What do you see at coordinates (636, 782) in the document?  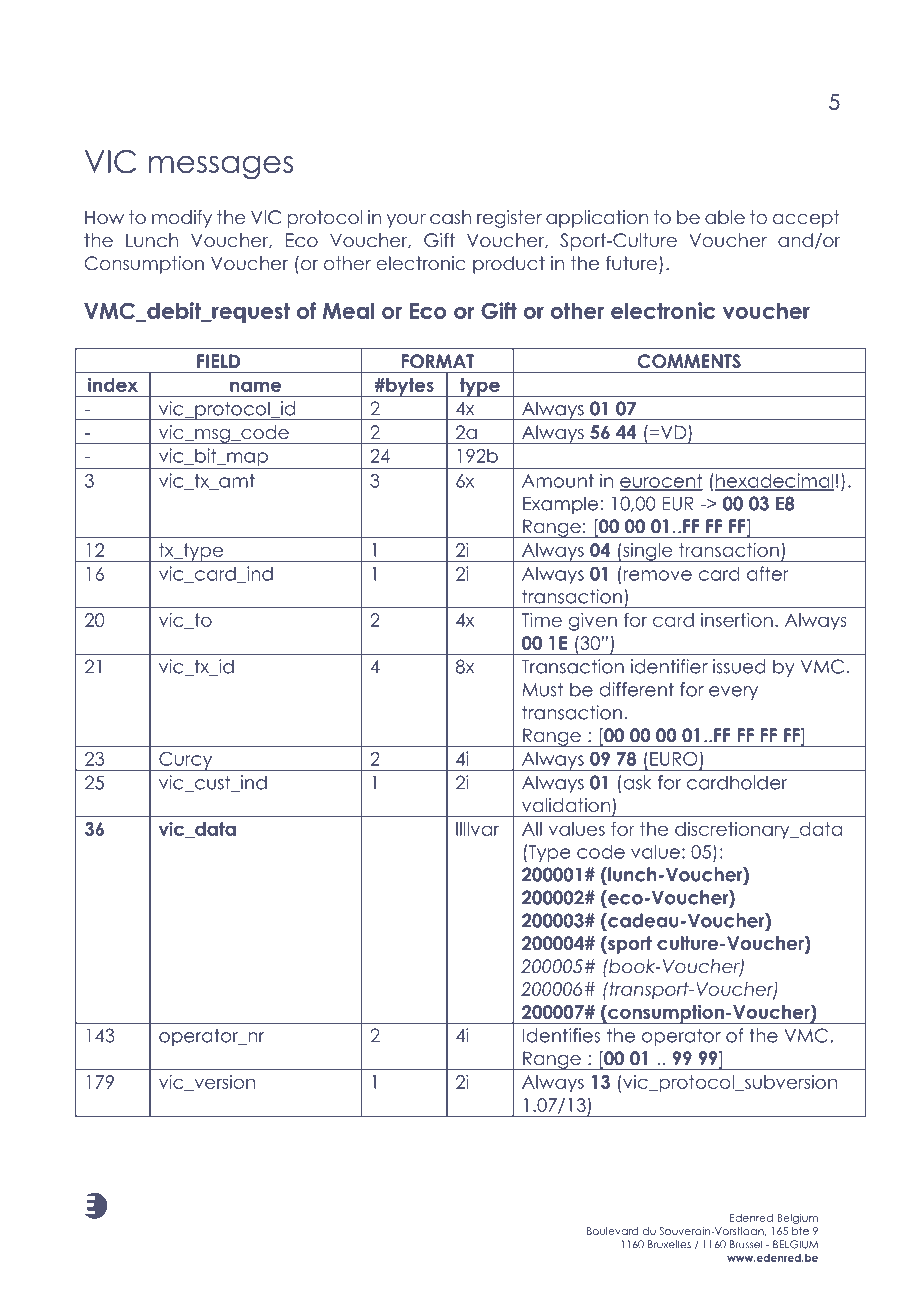 I see `ask` at bounding box center [636, 782].
